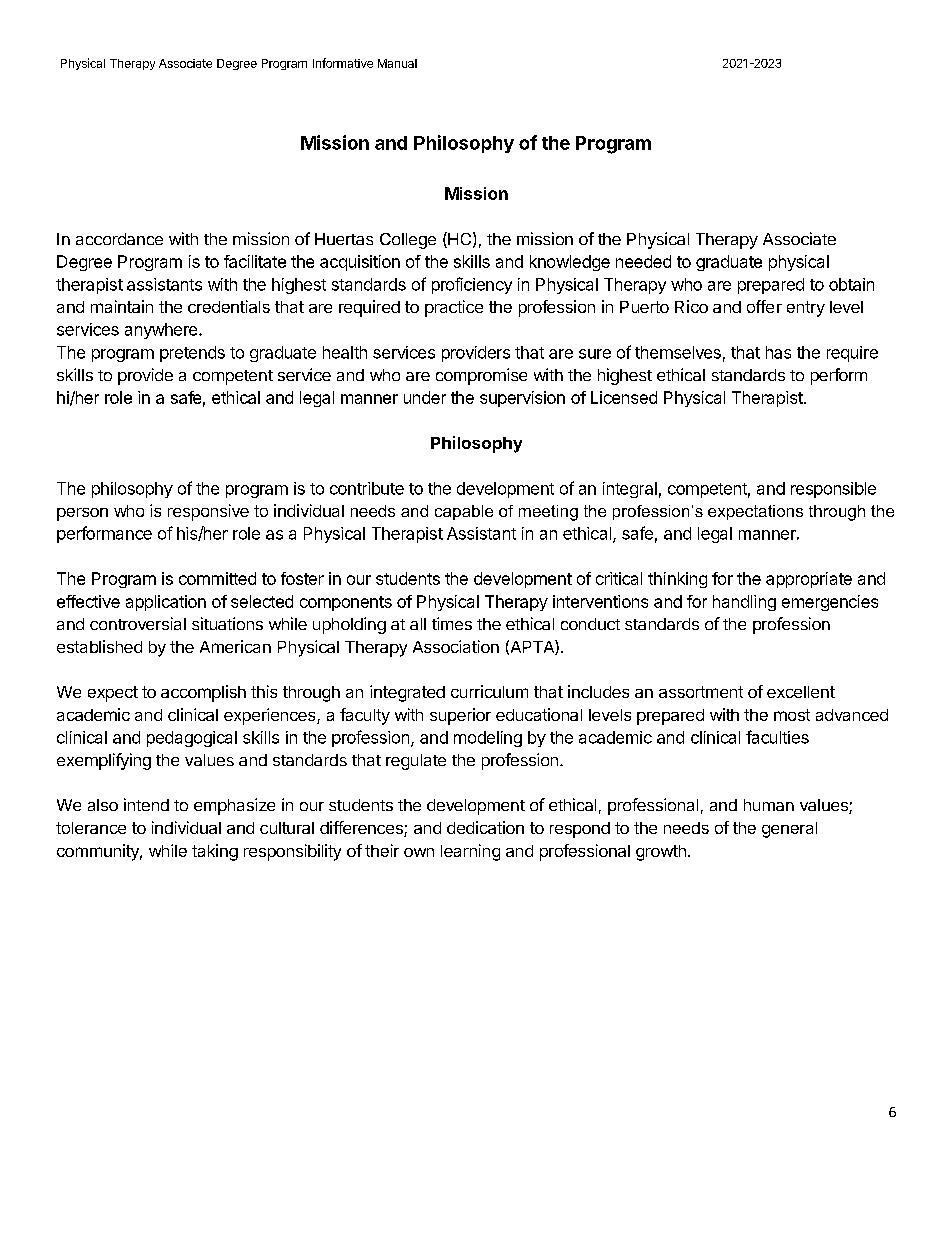 The height and width of the screenshot is (1233, 952). Describe the element at coordinates (166, 603) in the screenshot. I see `application` at that location.
